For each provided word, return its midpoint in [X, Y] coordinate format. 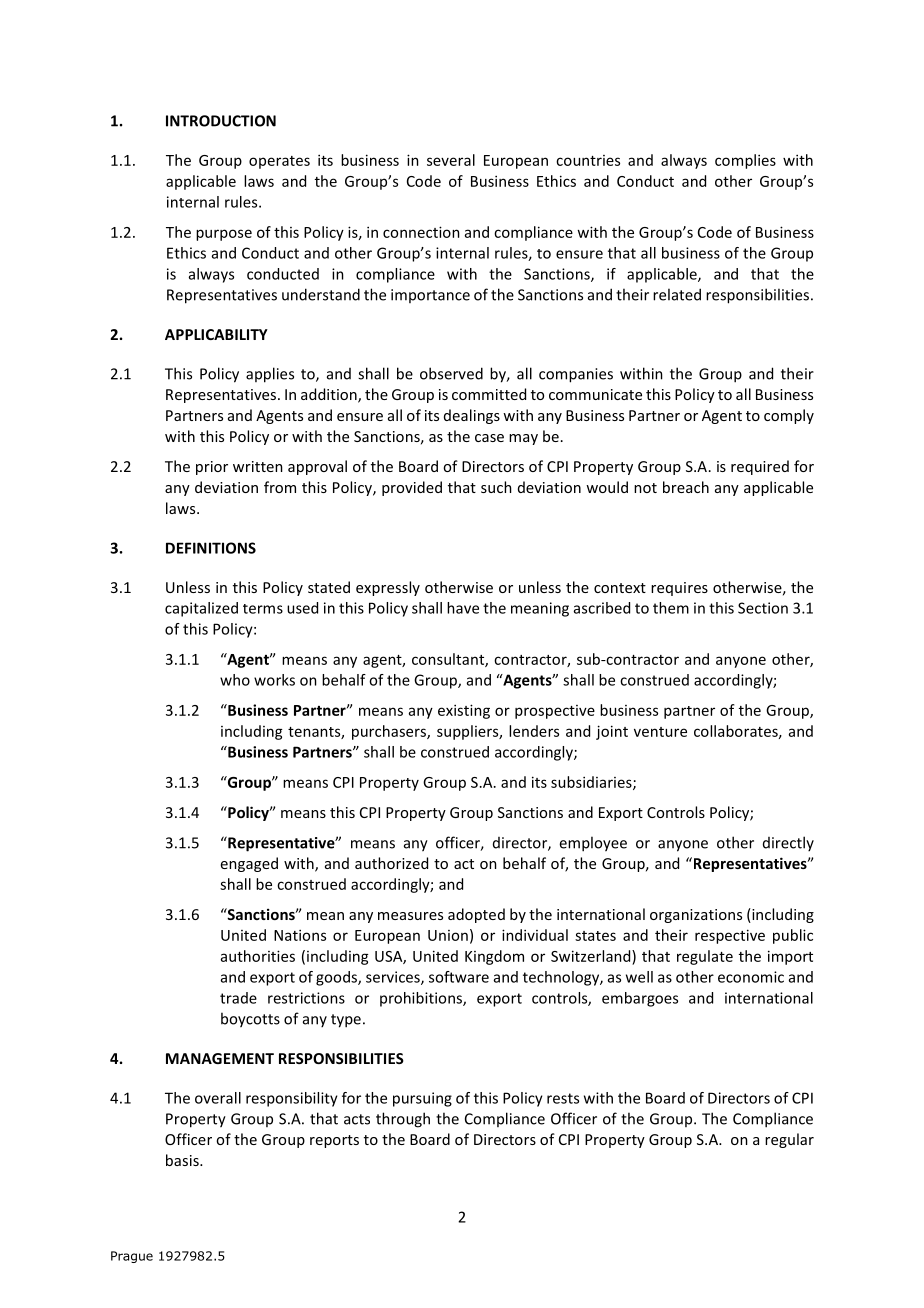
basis [183, 1160]
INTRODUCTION [221, 121]
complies [745, 161]
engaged [249, 864]
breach [686, 487]
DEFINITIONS [211, 548]
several [451, 160]
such [496, 487]
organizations [696, 916]
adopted [476, 915]
